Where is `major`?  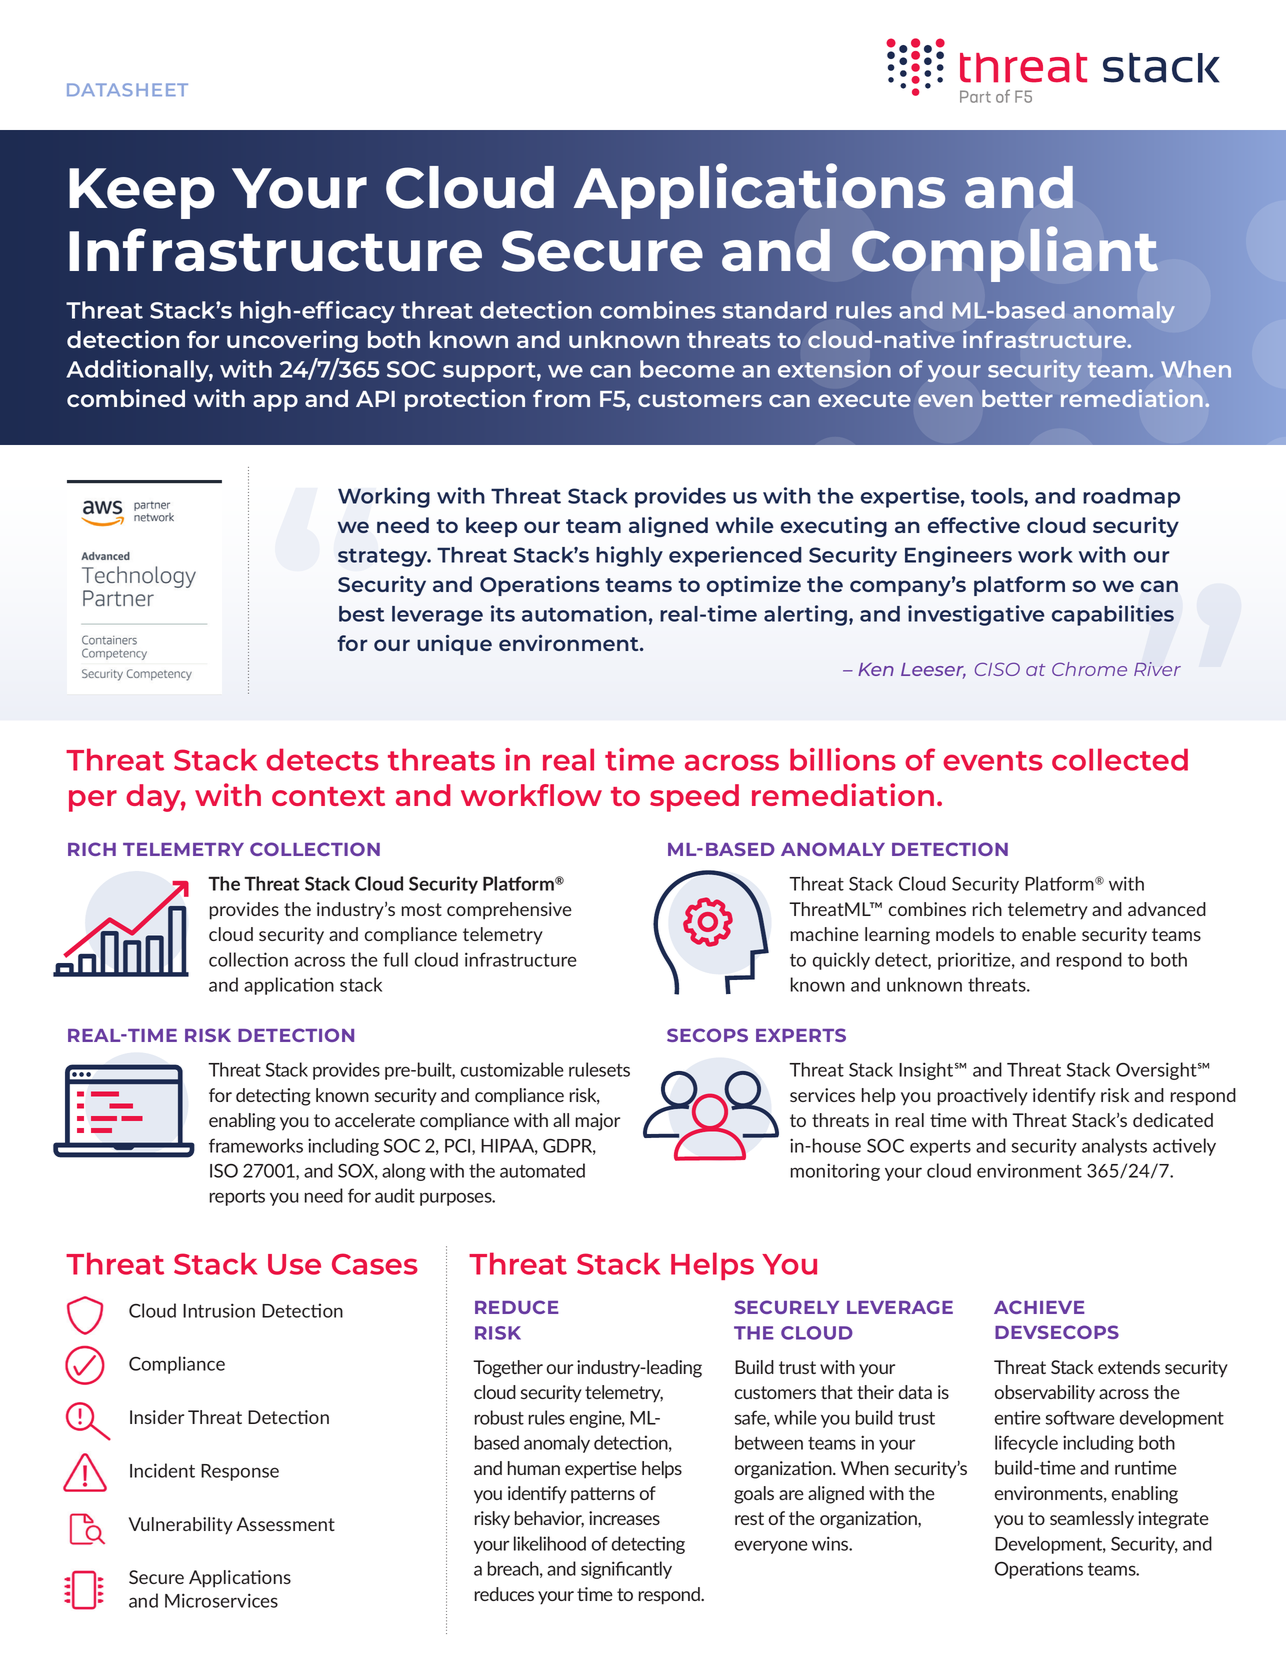
major is located at coordinates (597, 1122).
